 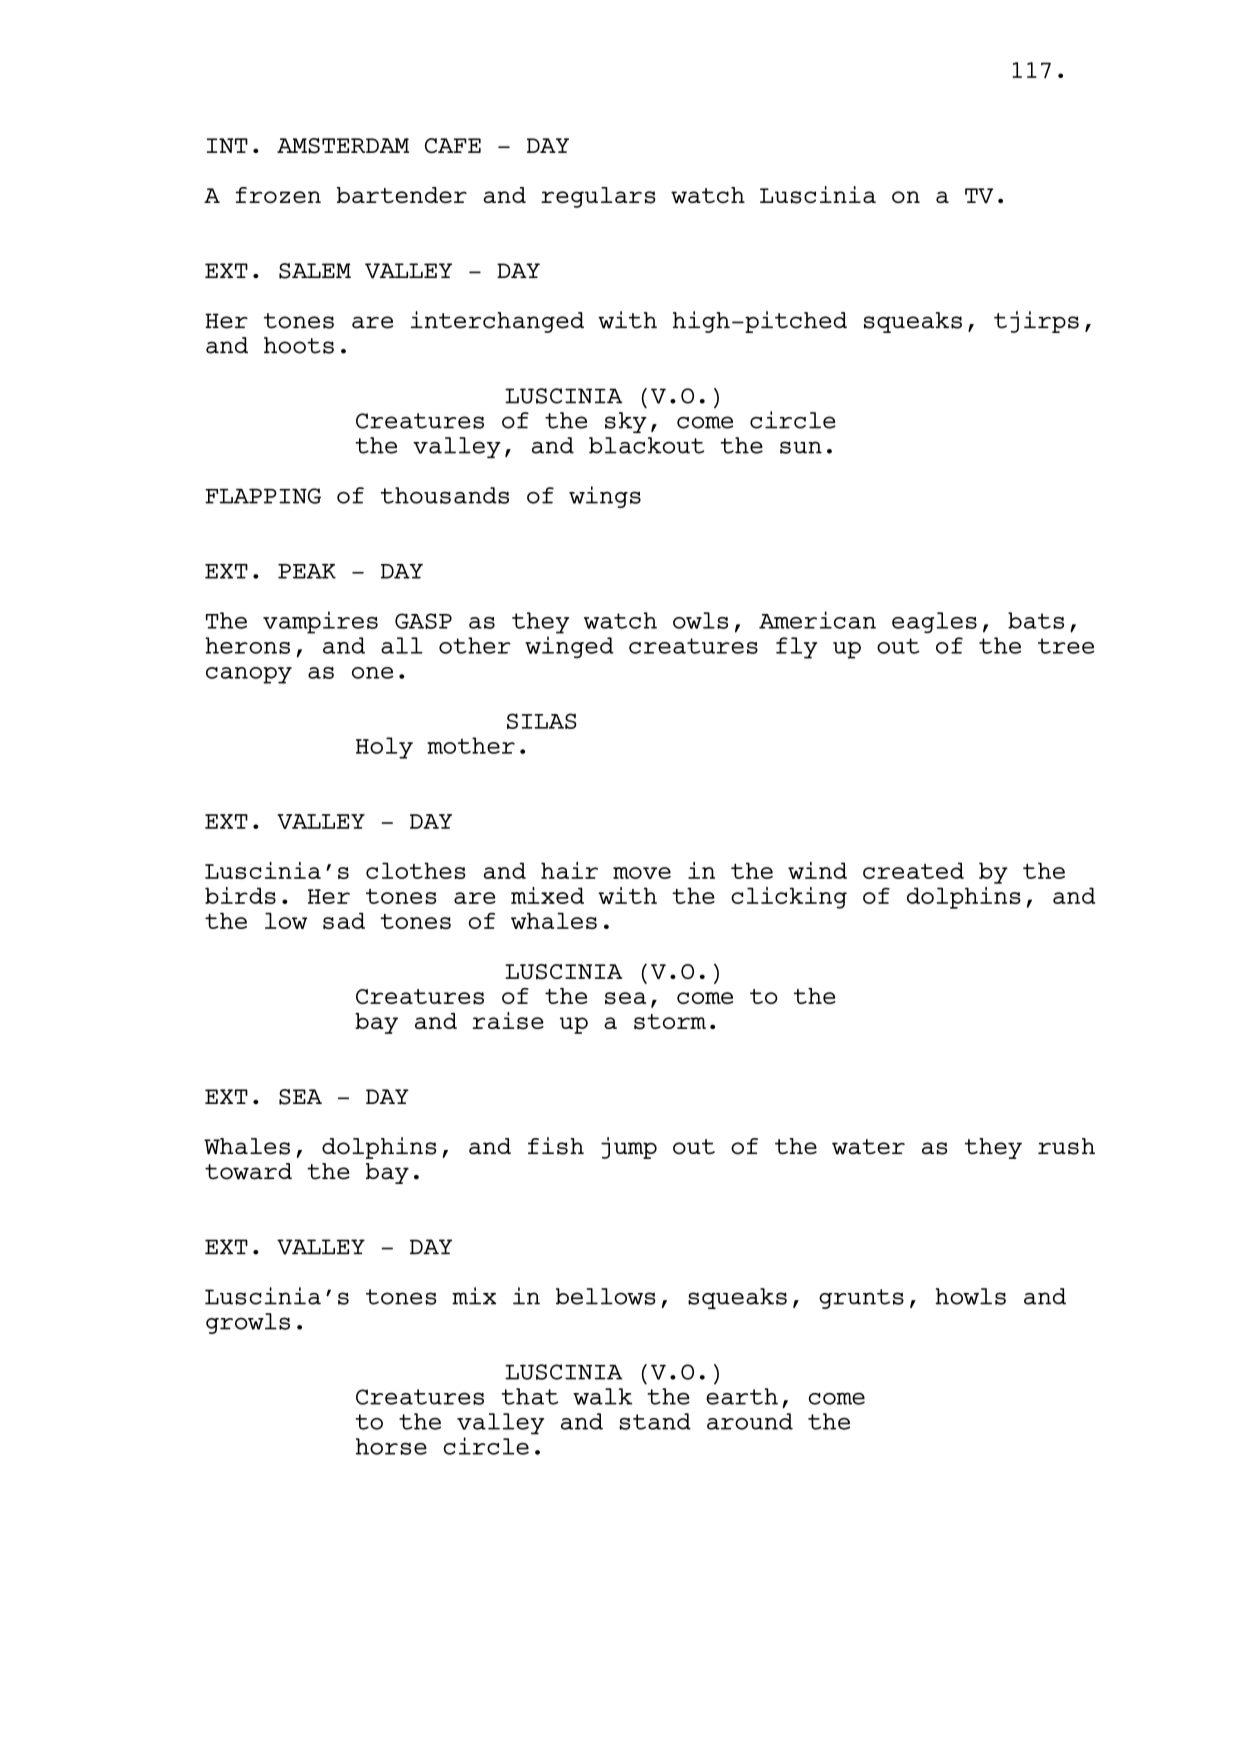 What do you see at coordinates (801, 447) in the image?
I see `sun` at bounding box center [801, 447].
